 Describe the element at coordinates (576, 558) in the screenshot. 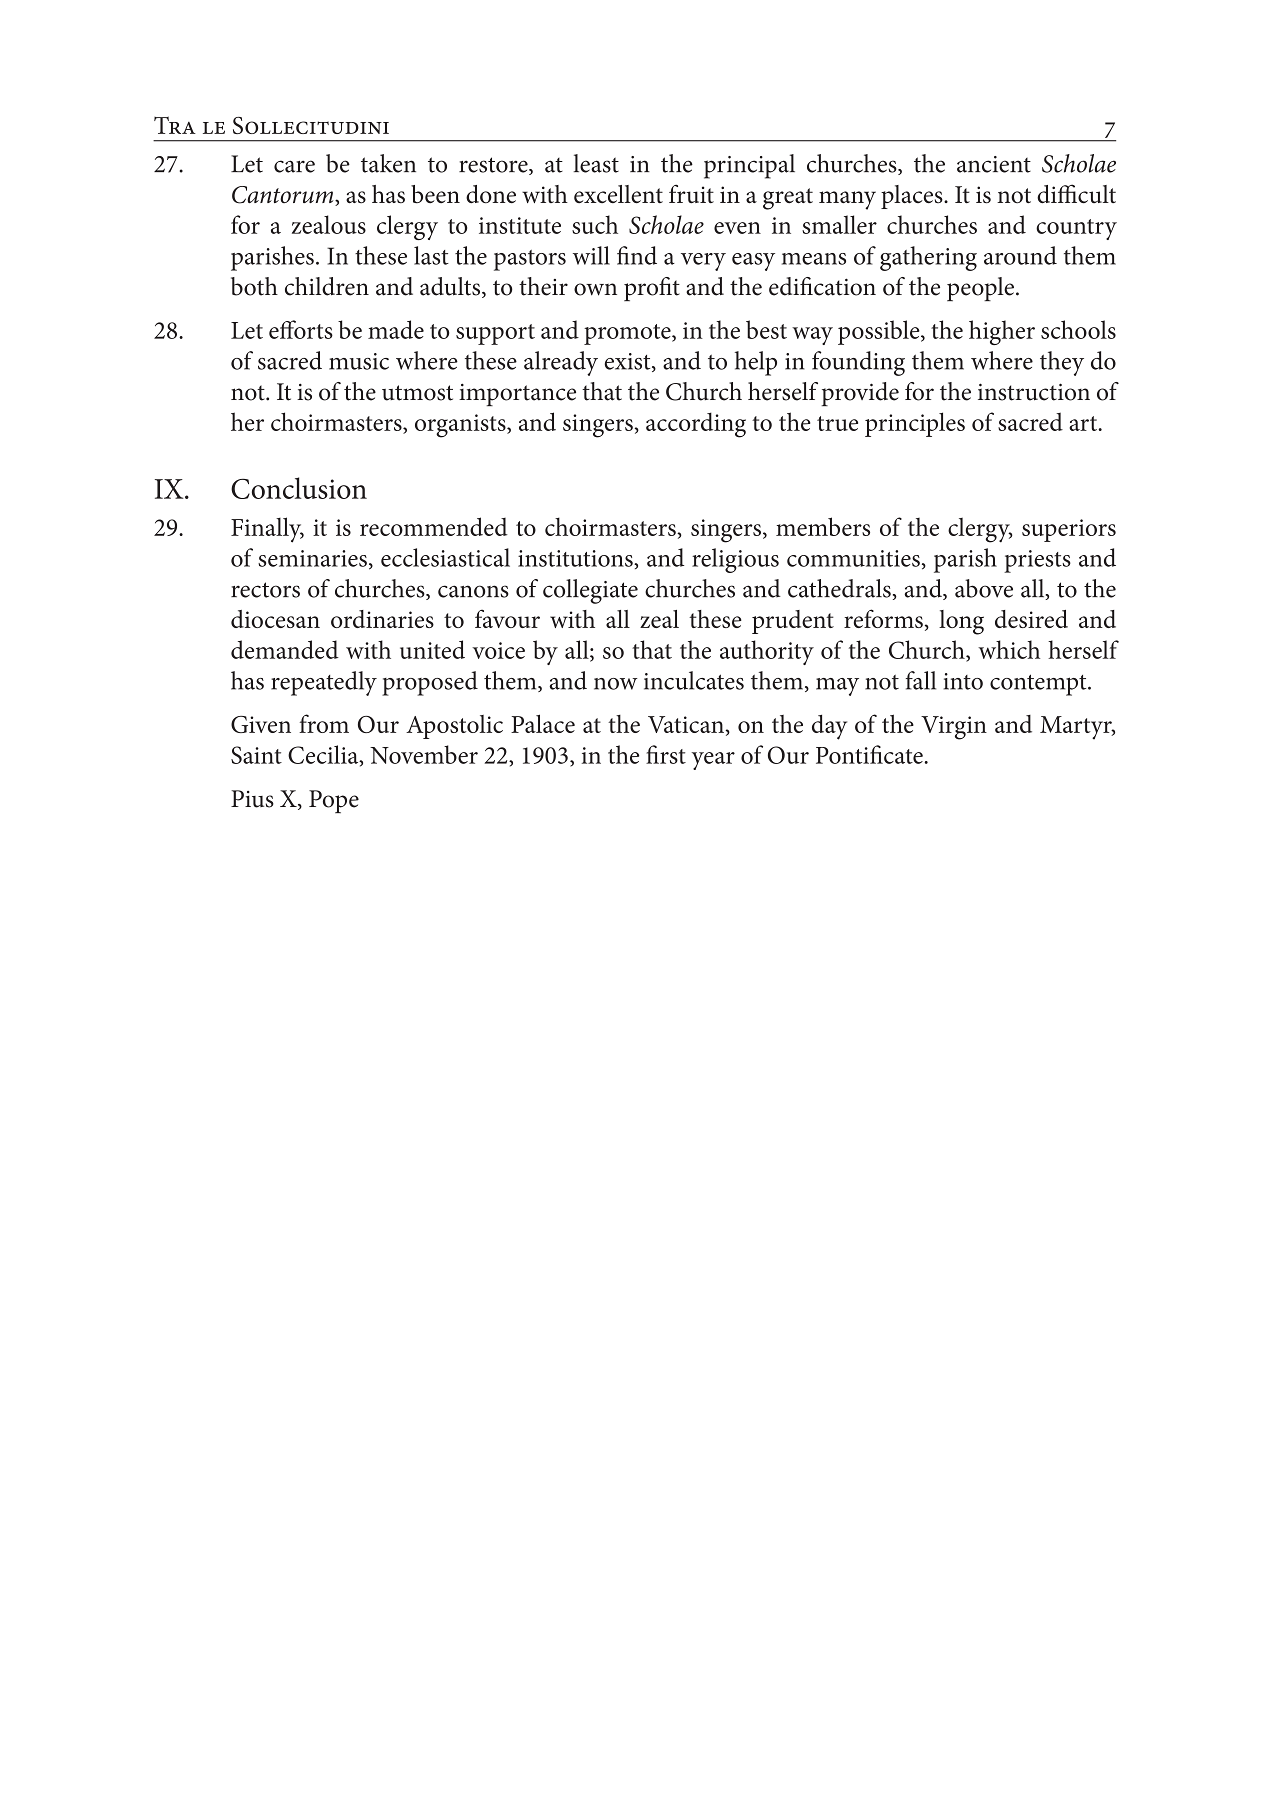

I see `institutions` at that location.
